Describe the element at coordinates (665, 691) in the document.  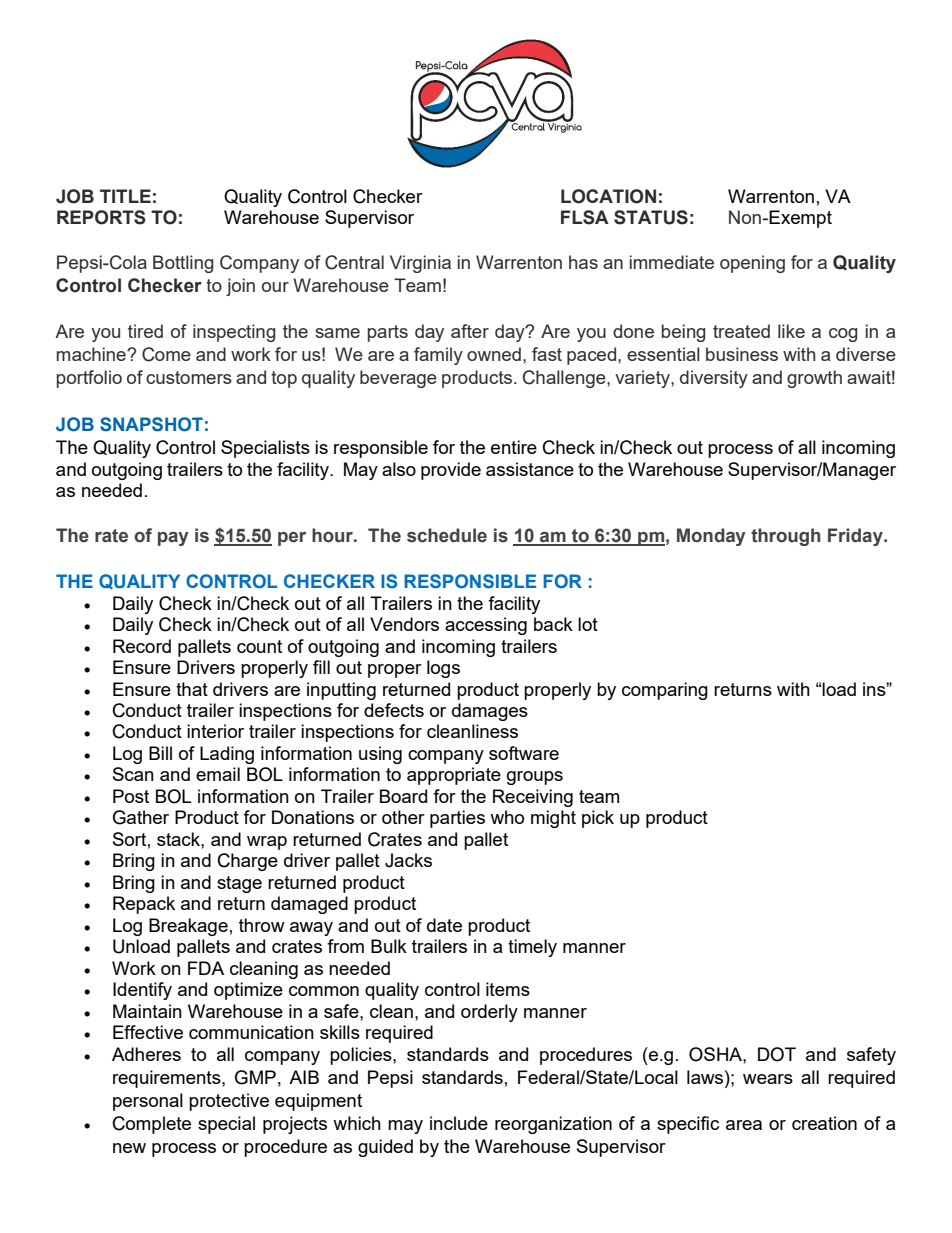
I see `comparing` at that location.
